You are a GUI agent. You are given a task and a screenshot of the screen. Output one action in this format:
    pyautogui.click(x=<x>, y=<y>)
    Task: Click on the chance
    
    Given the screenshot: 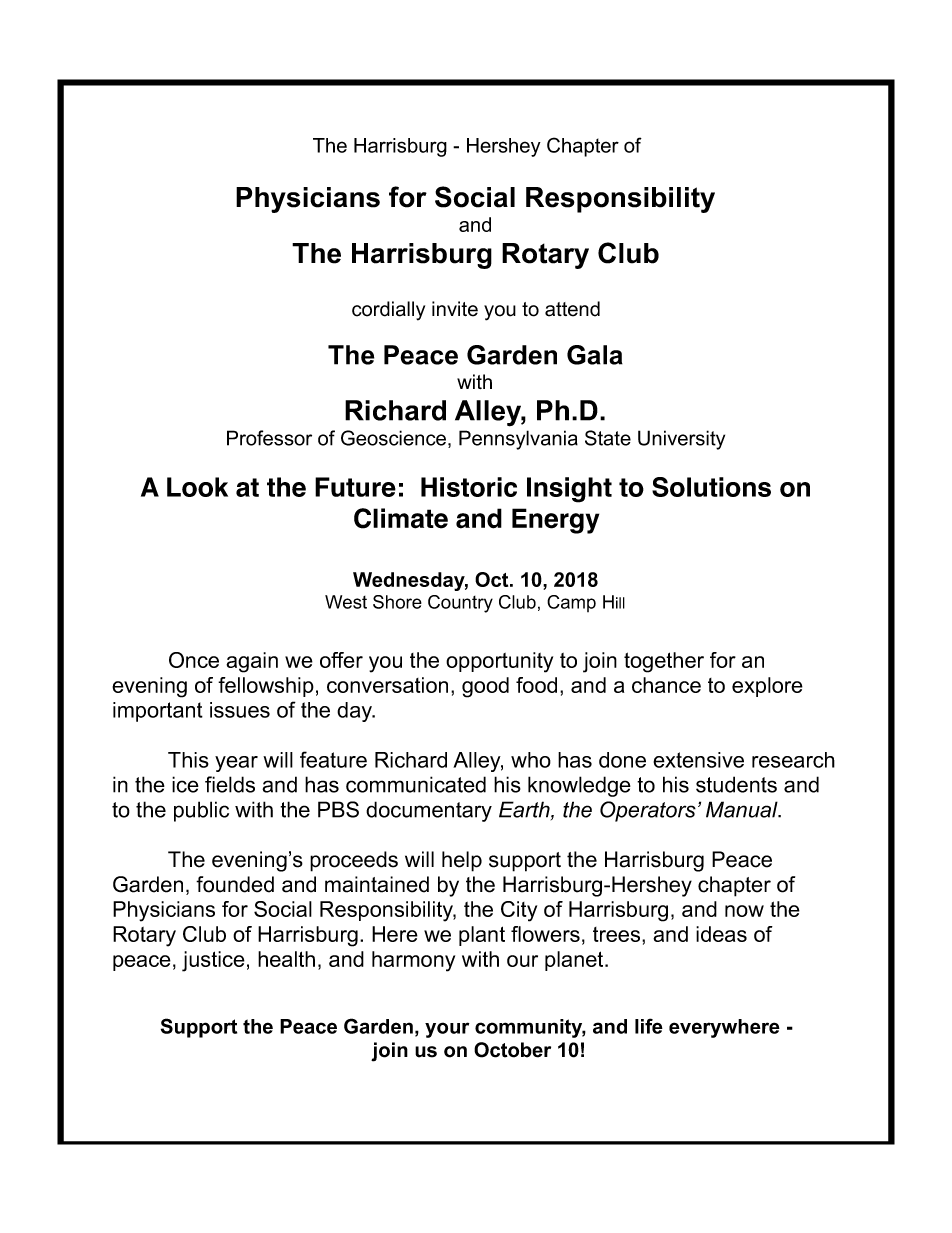 What is the action you would take?
    pyautogui.click(x=666, y=685)
